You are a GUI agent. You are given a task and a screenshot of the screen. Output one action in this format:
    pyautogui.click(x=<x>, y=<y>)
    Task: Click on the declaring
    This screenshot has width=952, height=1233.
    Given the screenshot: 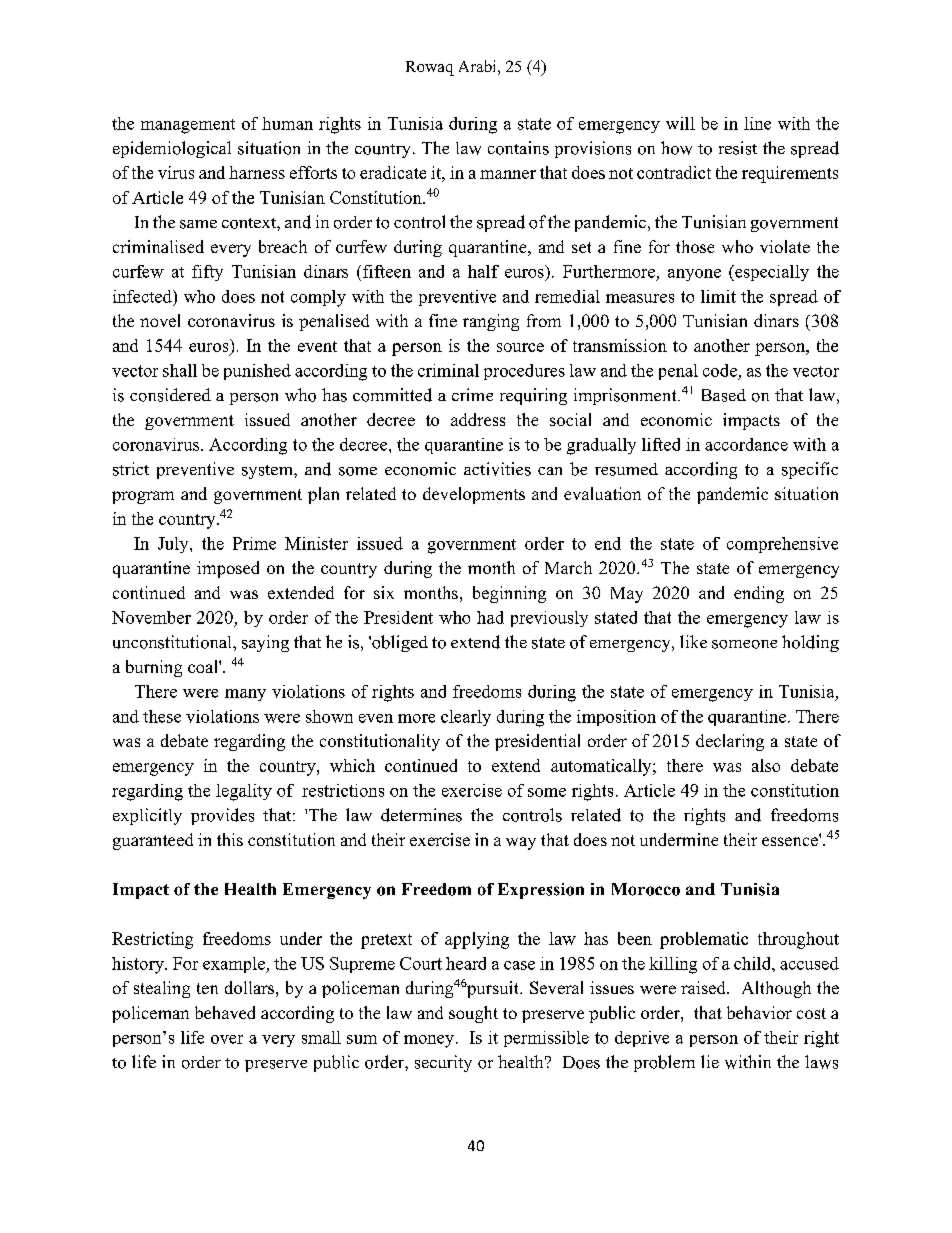 What is the action you would take?
    pyautogui.click(x=730, y=742)
